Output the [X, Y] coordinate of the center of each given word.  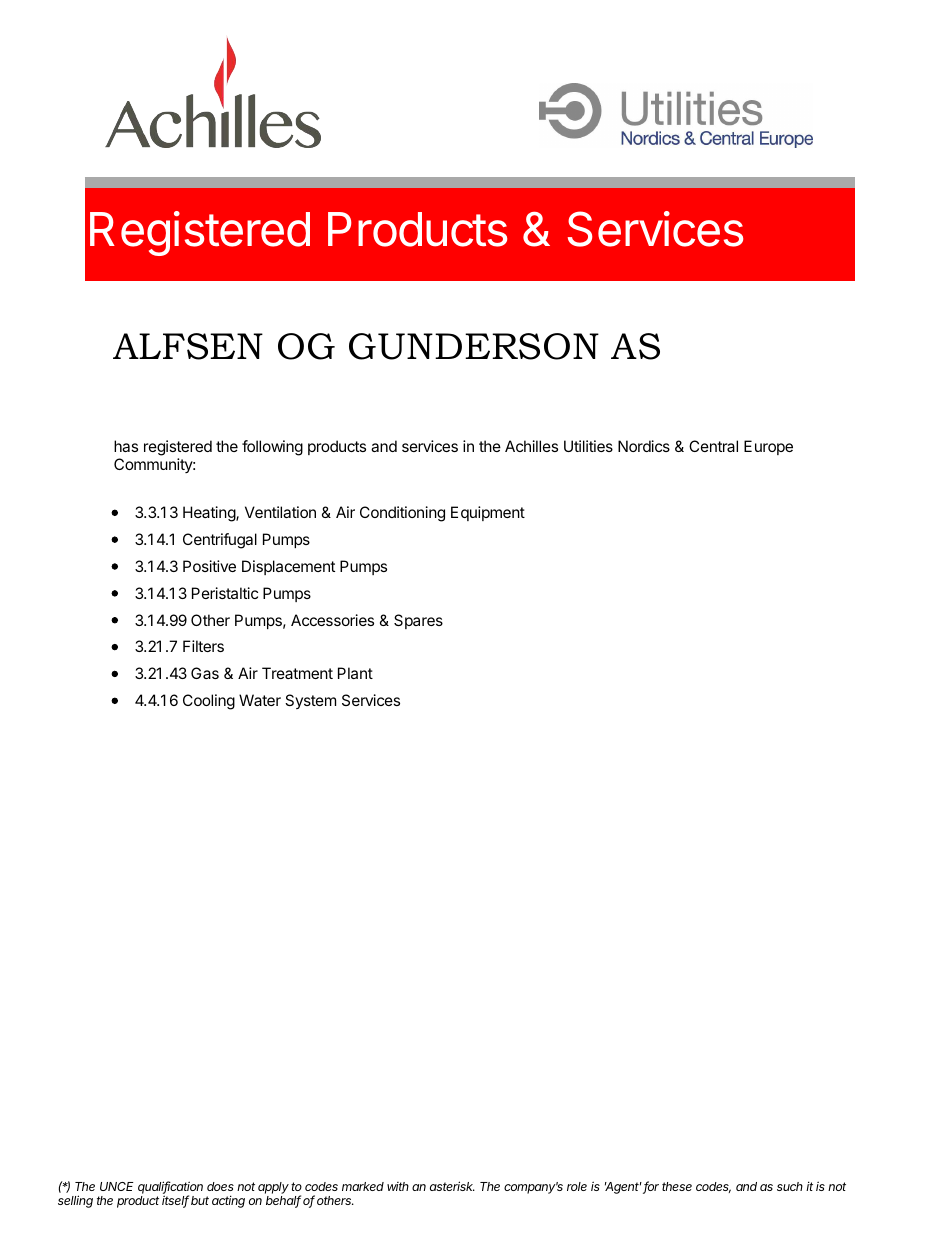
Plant [355, 673]
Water [260, 700]
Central [713, 446]
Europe [768, 447]
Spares [418, 621]
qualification [170, 1188]
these [677, 1186]
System [310, 701]
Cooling [209, 702]
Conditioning [402, 514]
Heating [210, 514]
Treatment [297, 673]
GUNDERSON [474, 346]
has [126, 446]
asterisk [452, 1186]
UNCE [117, 1186]
